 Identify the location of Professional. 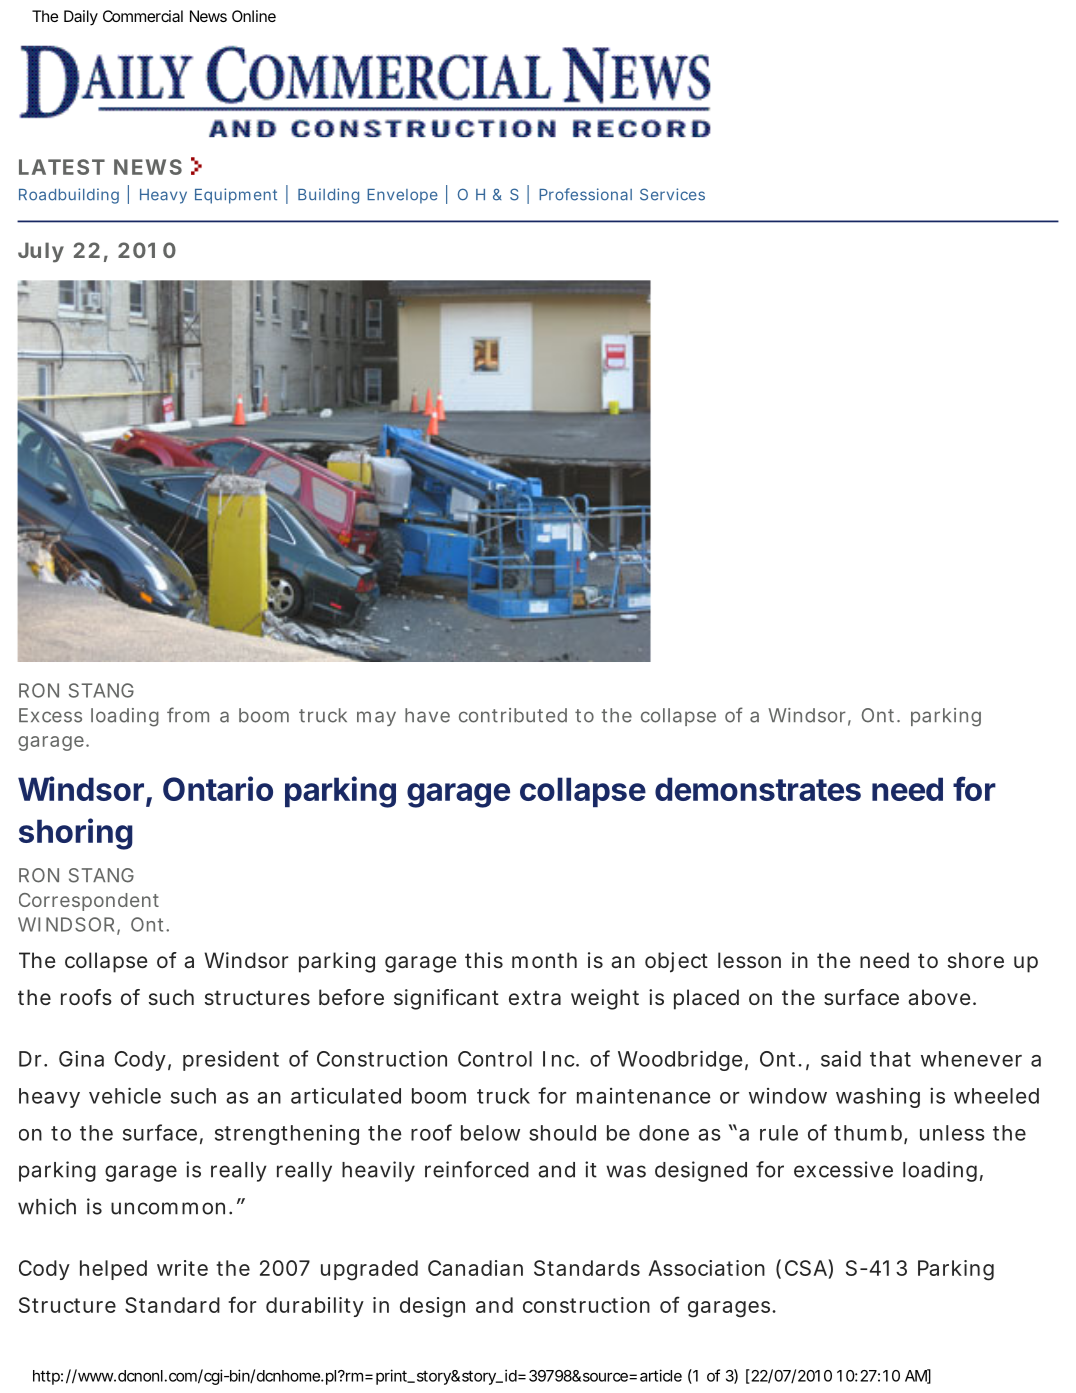
(585, 194).
